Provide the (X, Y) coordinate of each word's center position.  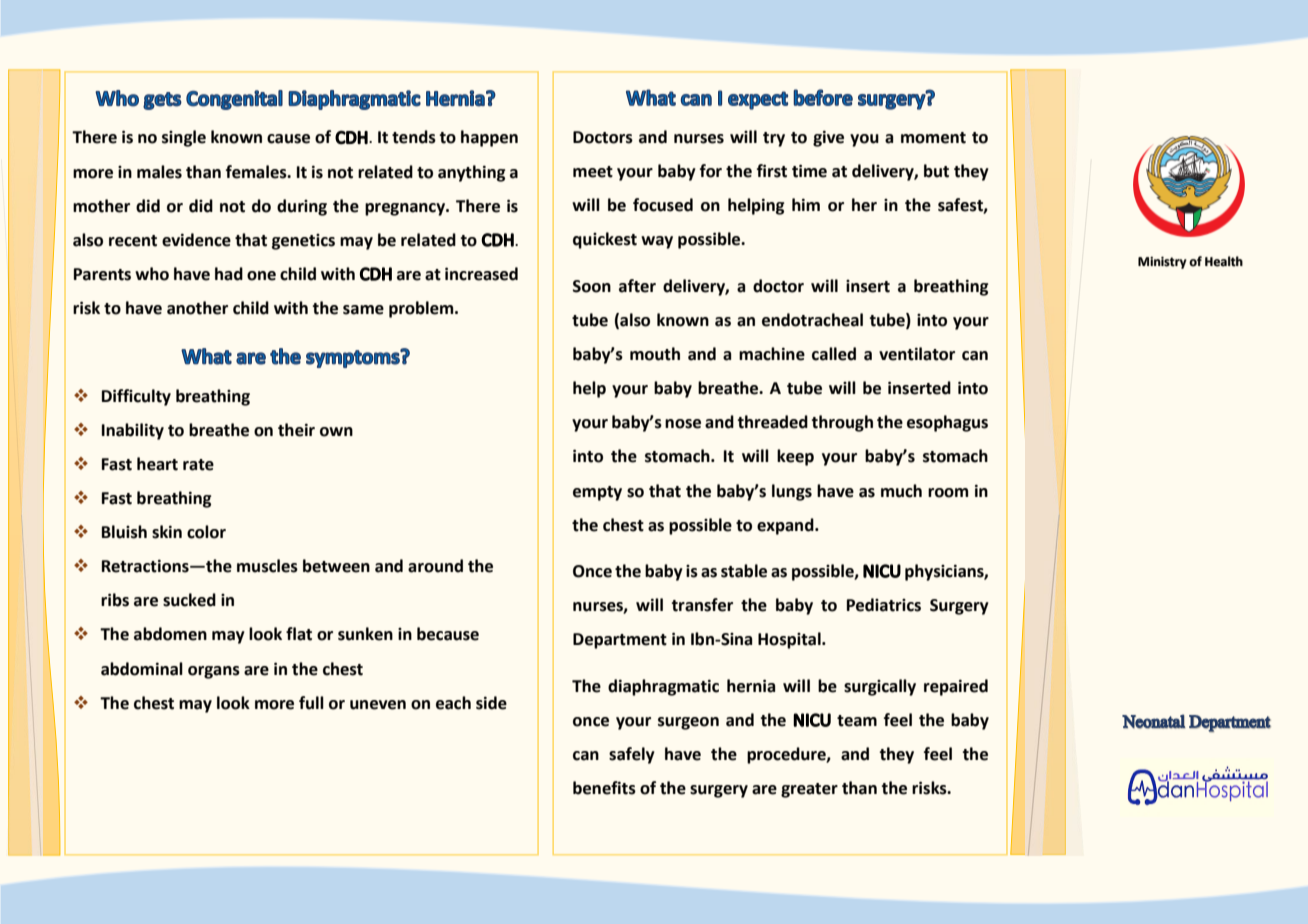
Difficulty (136, 397)
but (936, 171)
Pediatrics (884, 605)
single (184, 138)
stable (744, 571)
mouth (655, 354)
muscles (267, 566)
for (711, 171)
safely (632, 755)
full (311, 703)
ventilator (917, 354)
